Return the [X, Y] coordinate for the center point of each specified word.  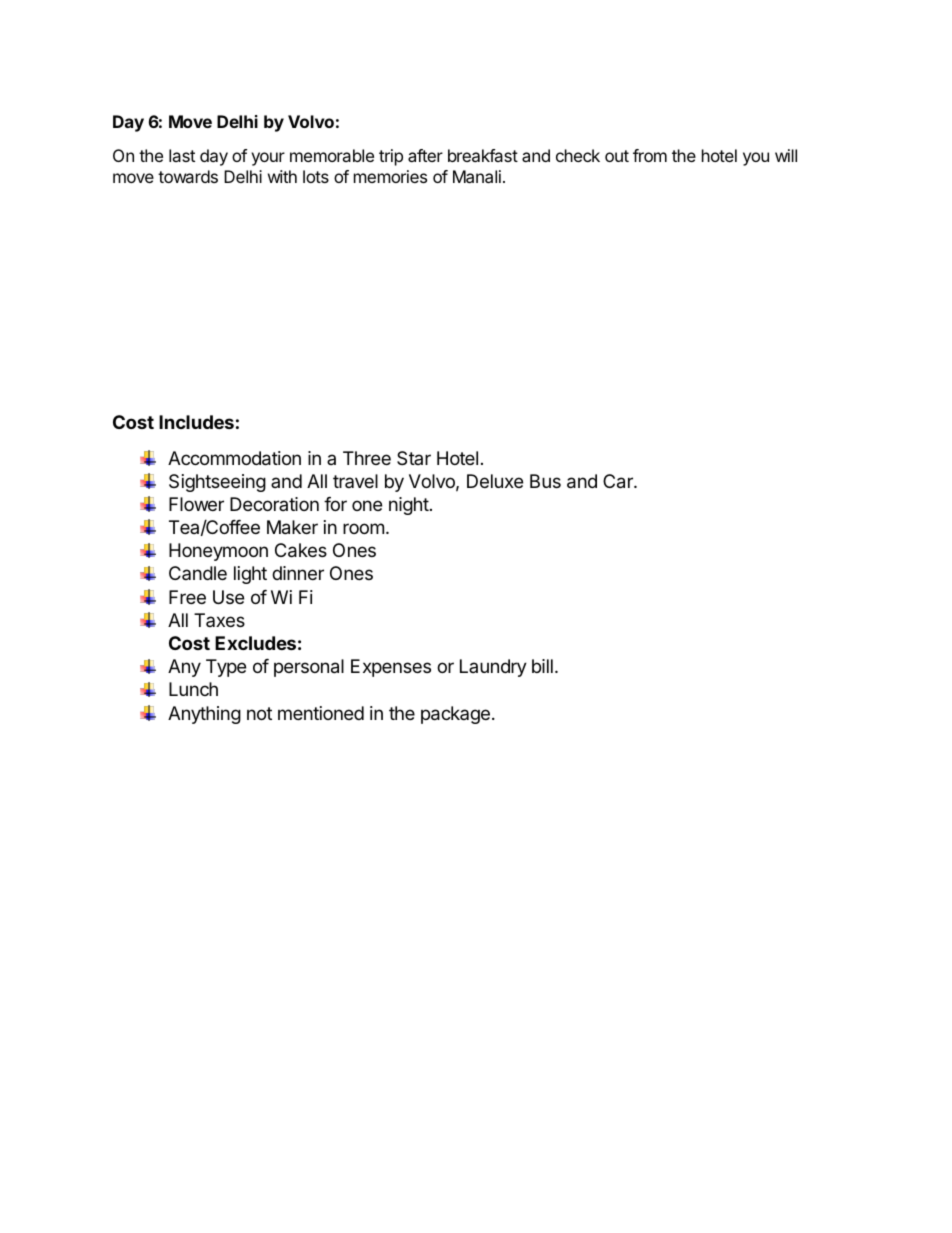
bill [542, 666]
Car [619, 481]
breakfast [483, 155]
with [282, 176]
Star [414, 458]
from [650, 155]
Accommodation [234, 458]
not [259, 713]
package [455, 715]
